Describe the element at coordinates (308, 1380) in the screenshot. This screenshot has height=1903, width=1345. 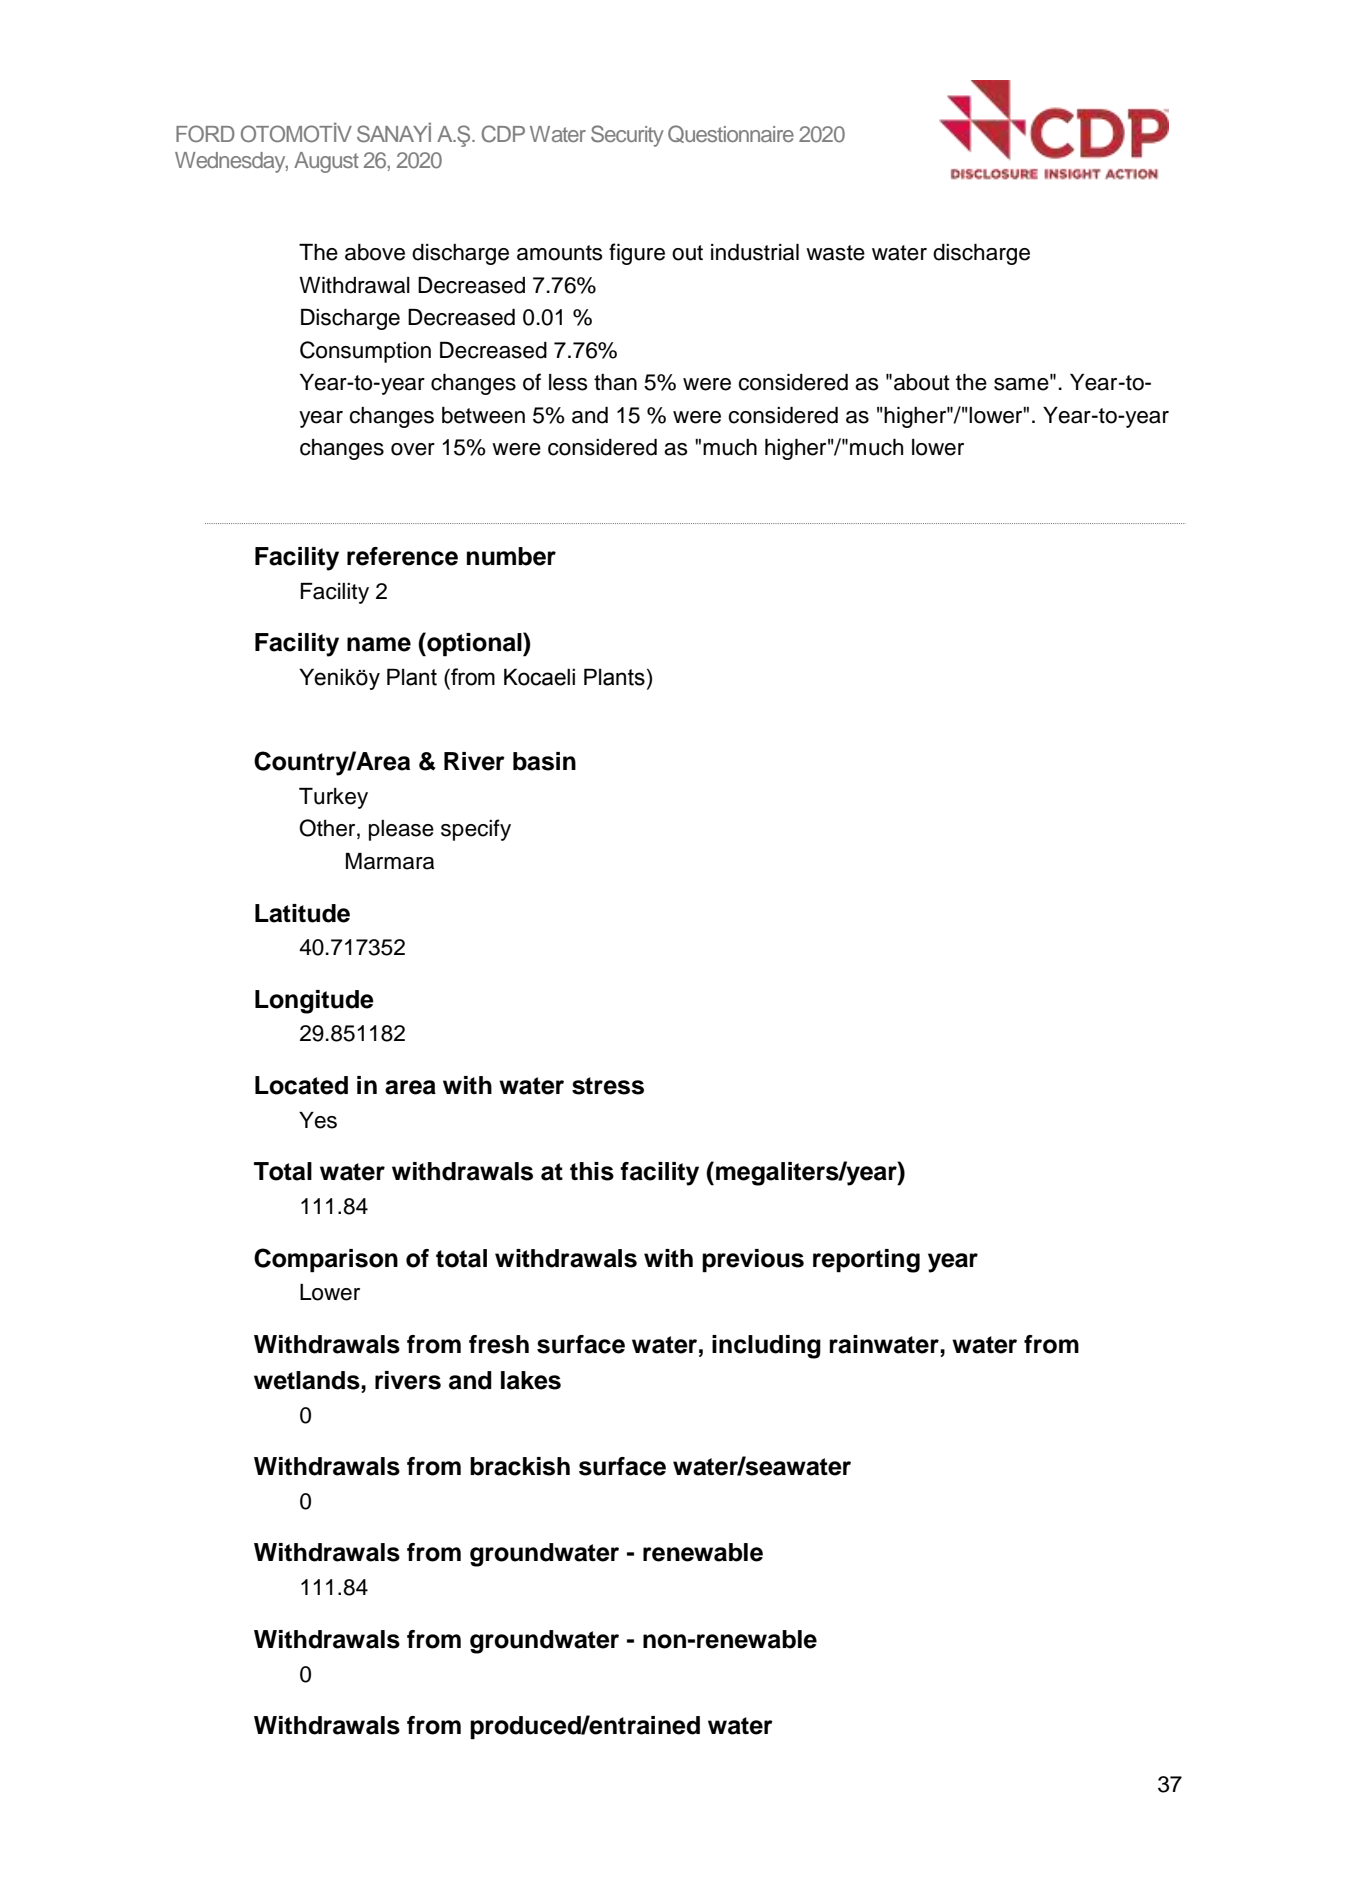
I see `wetlands` at that location.
